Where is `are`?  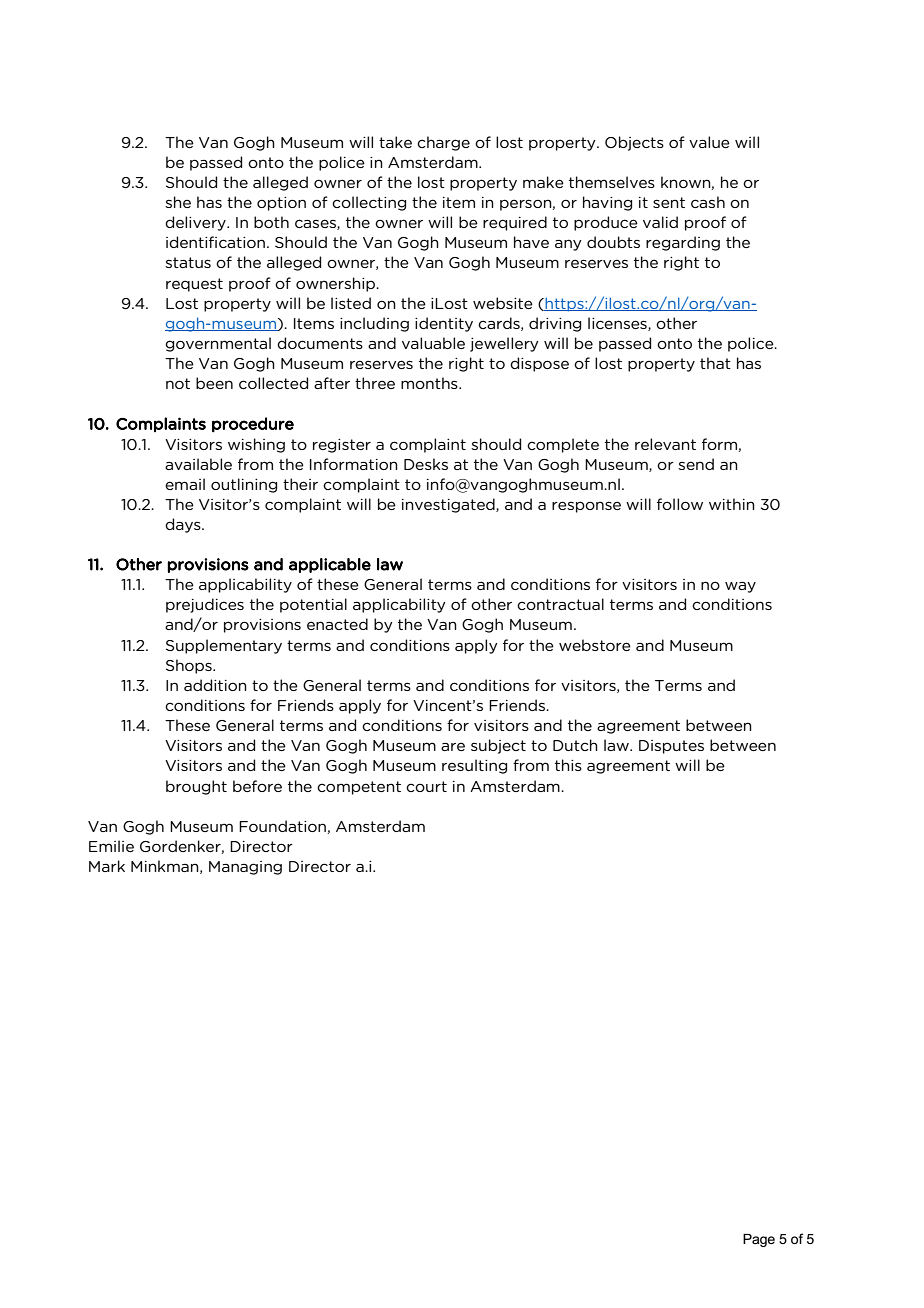
are is located at coordinates (453, 746).
